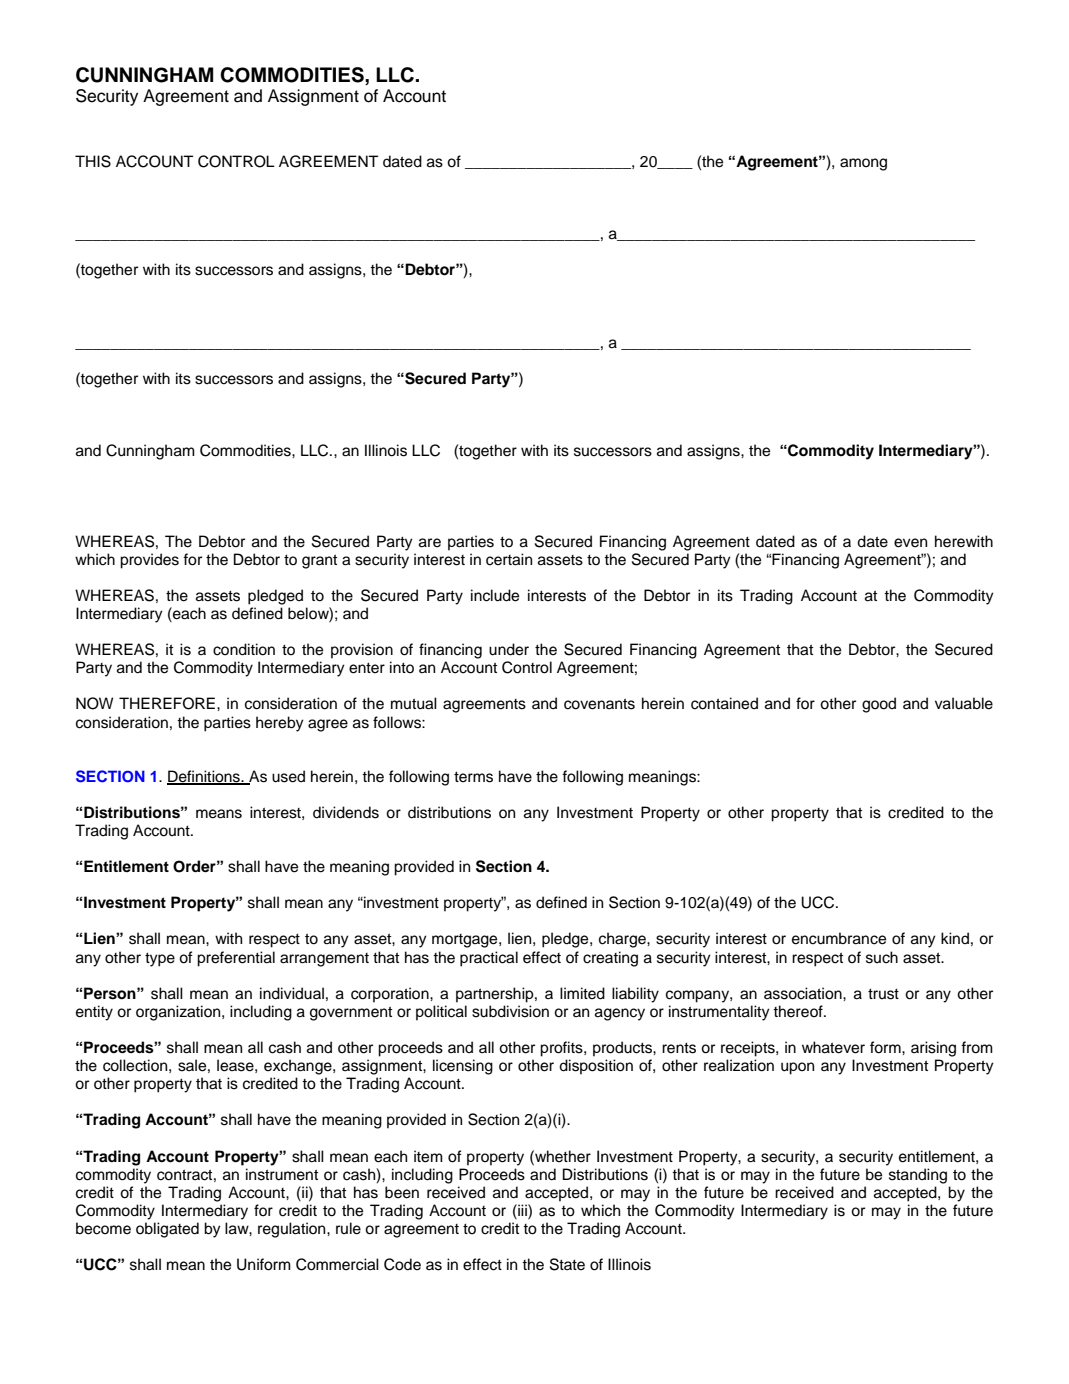 This image has height=1384, width=1069. What do you see at coordinates (863, 164) in the image?
I see `among` at bounding box center [863, 164].
